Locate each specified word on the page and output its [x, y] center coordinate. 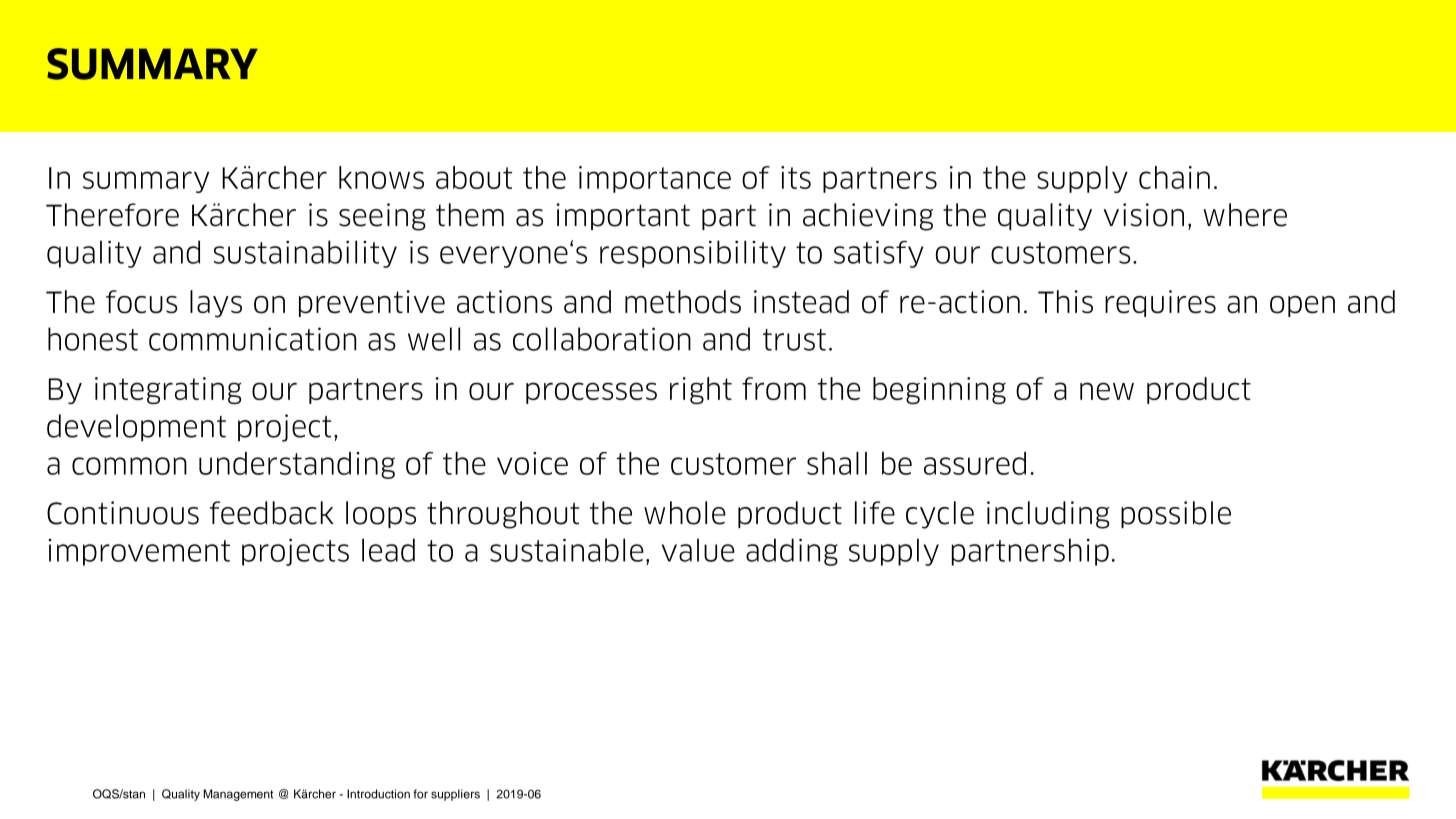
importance [655, 179]
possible [1176, 514]
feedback [272, 513]
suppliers [455, 795]
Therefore [112, 215]
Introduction [378, 794]
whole [685, 513]
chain [1174, 177]
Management [238, 795]
